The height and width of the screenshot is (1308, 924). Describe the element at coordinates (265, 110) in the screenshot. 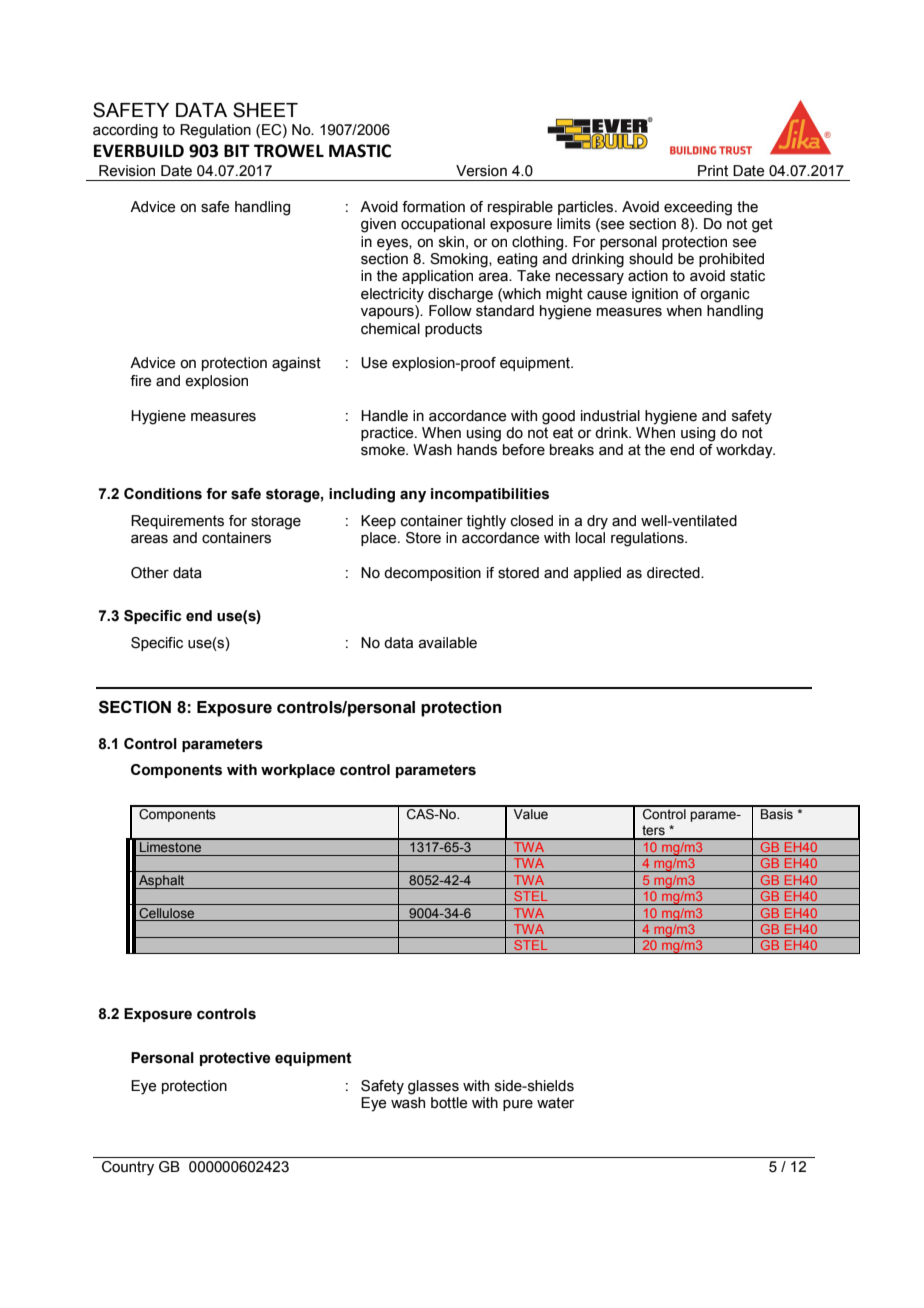

I see `SHEET` at that location.
